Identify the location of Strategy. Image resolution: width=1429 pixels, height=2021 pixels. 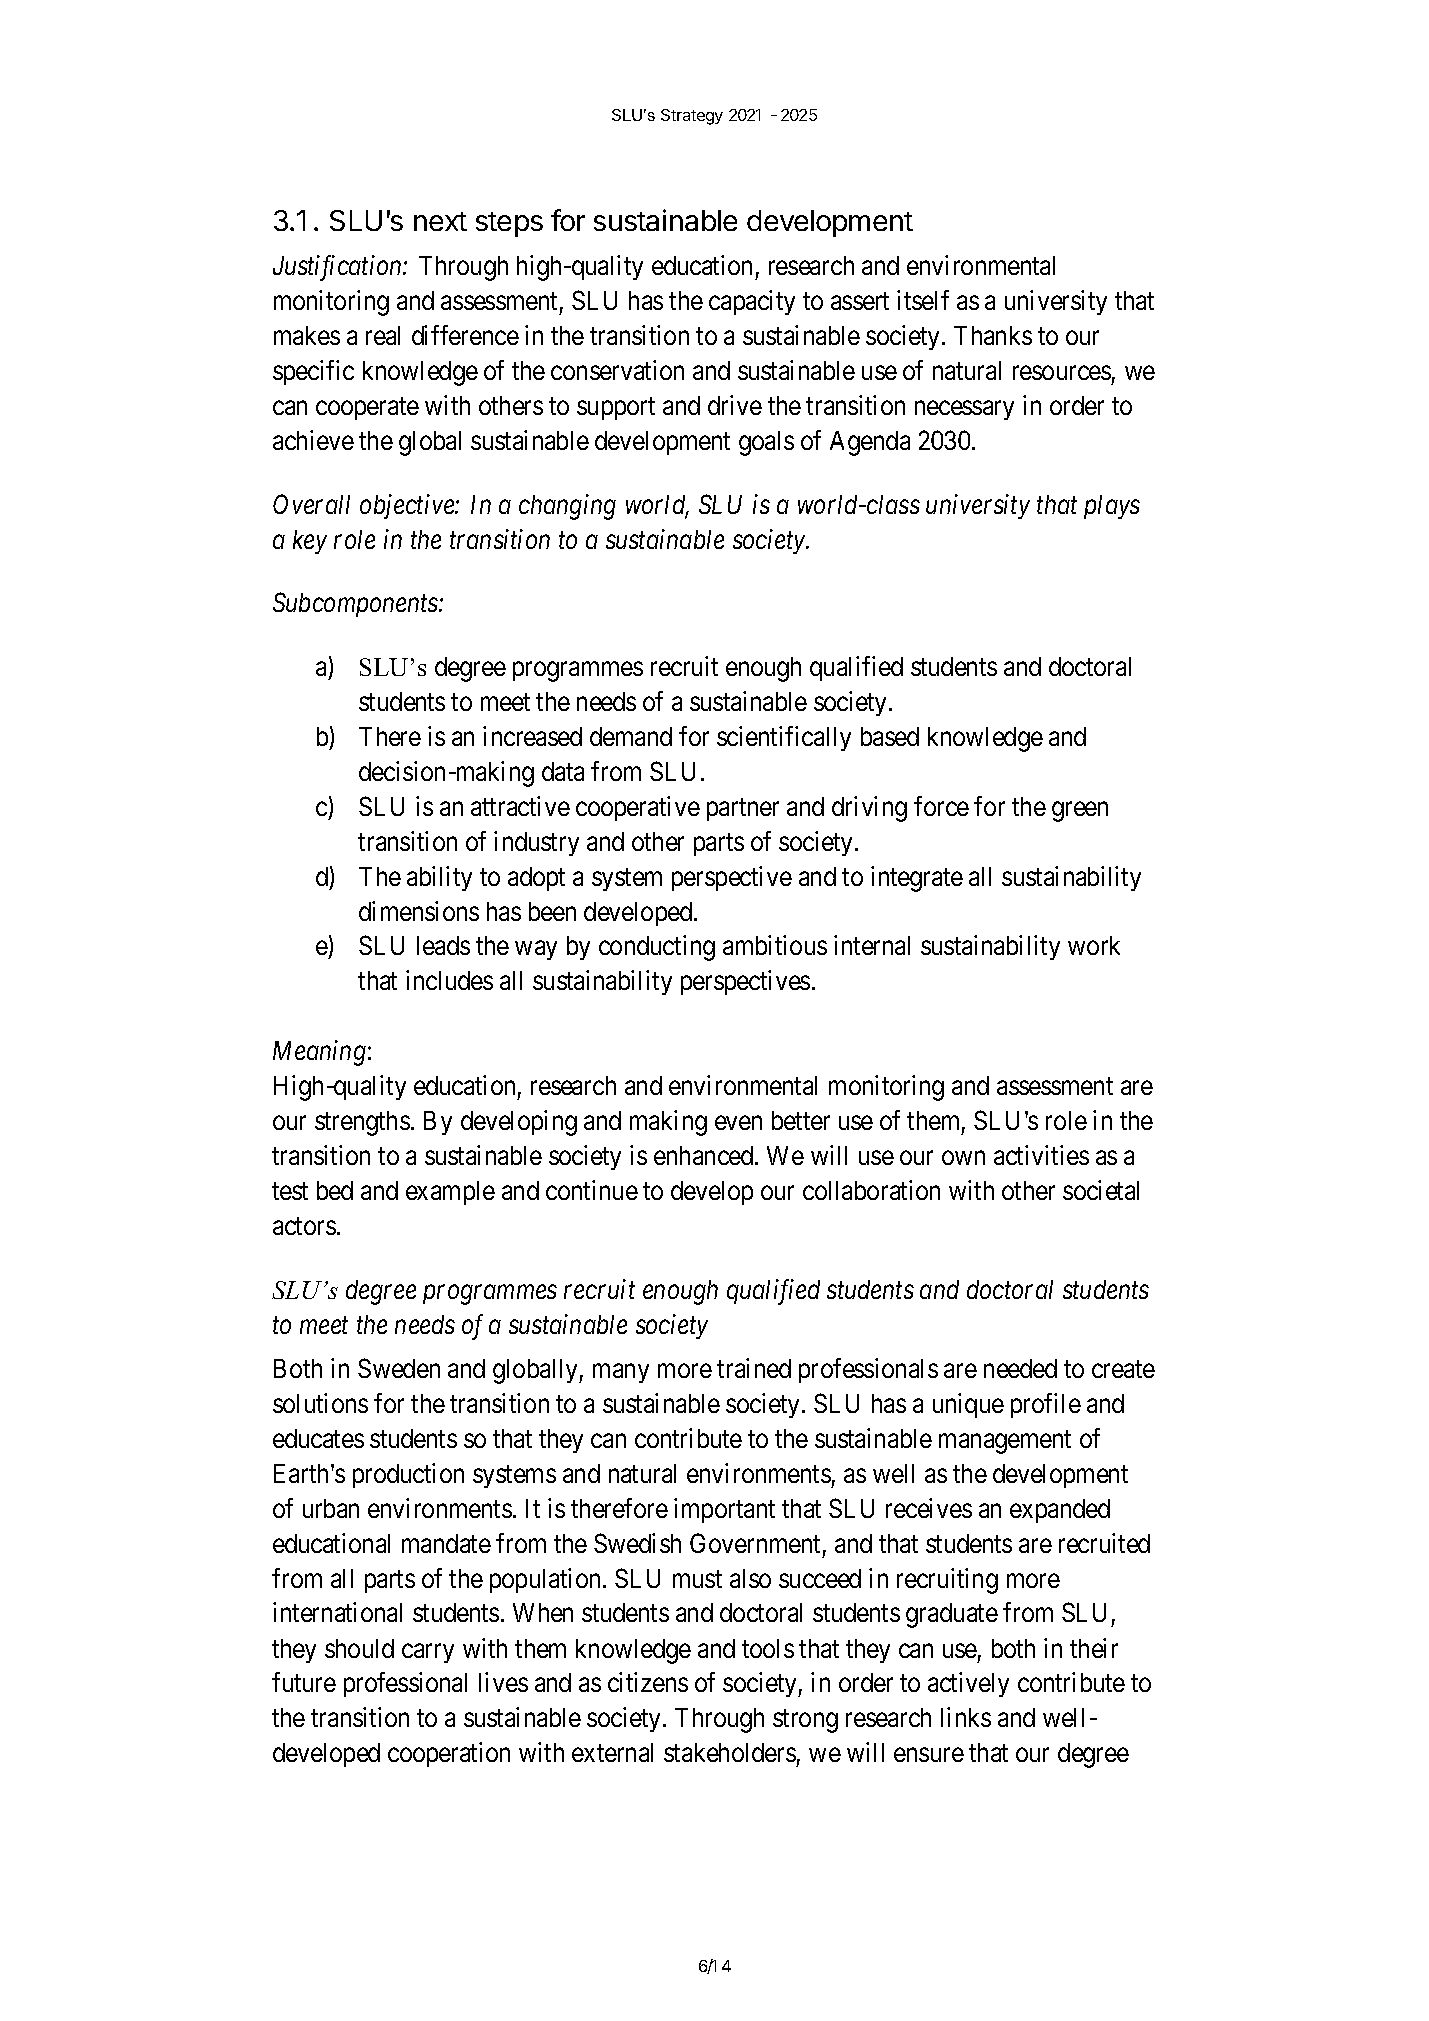
(692, 117).
